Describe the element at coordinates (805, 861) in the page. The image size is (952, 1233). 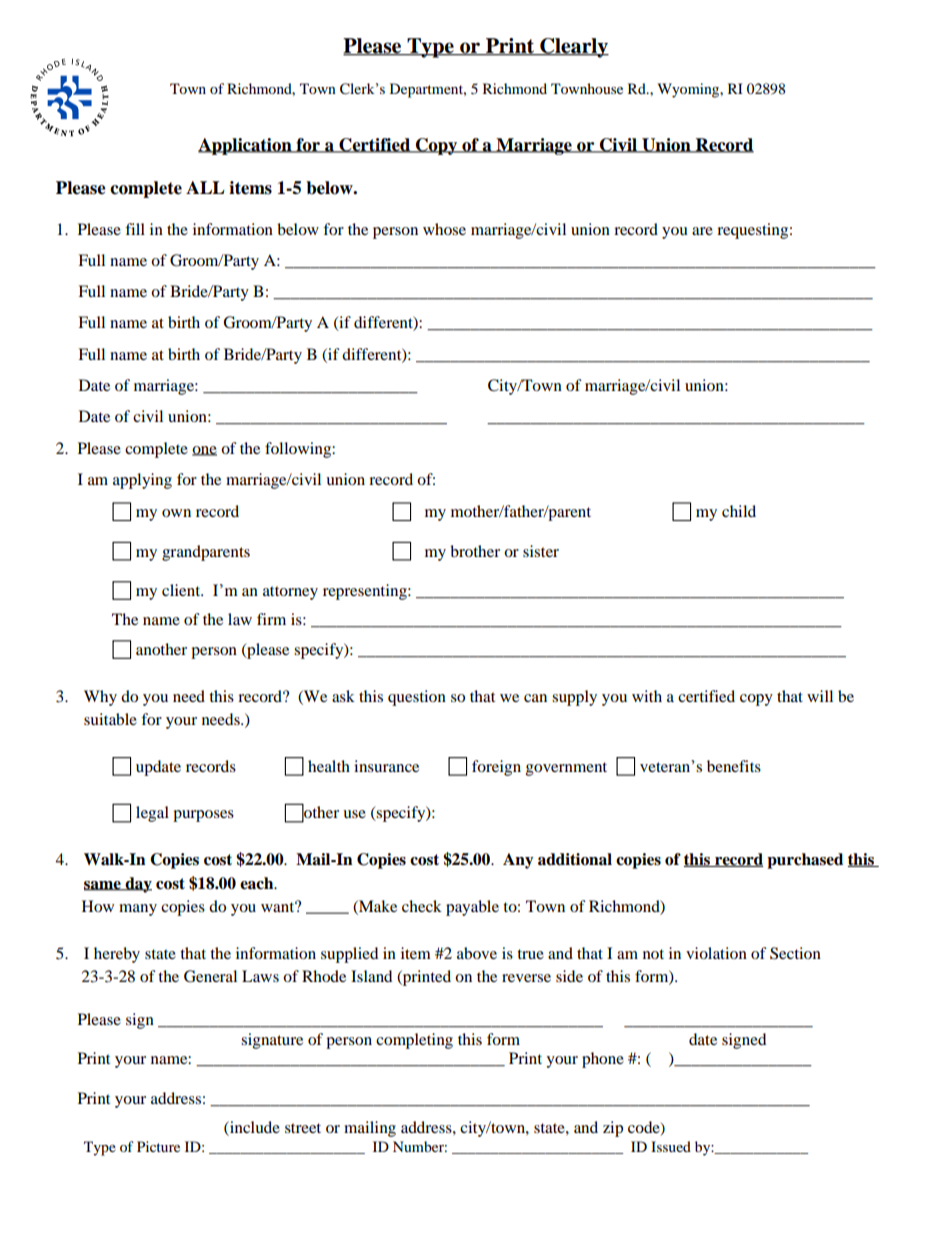
I see `purchased` at that location.
